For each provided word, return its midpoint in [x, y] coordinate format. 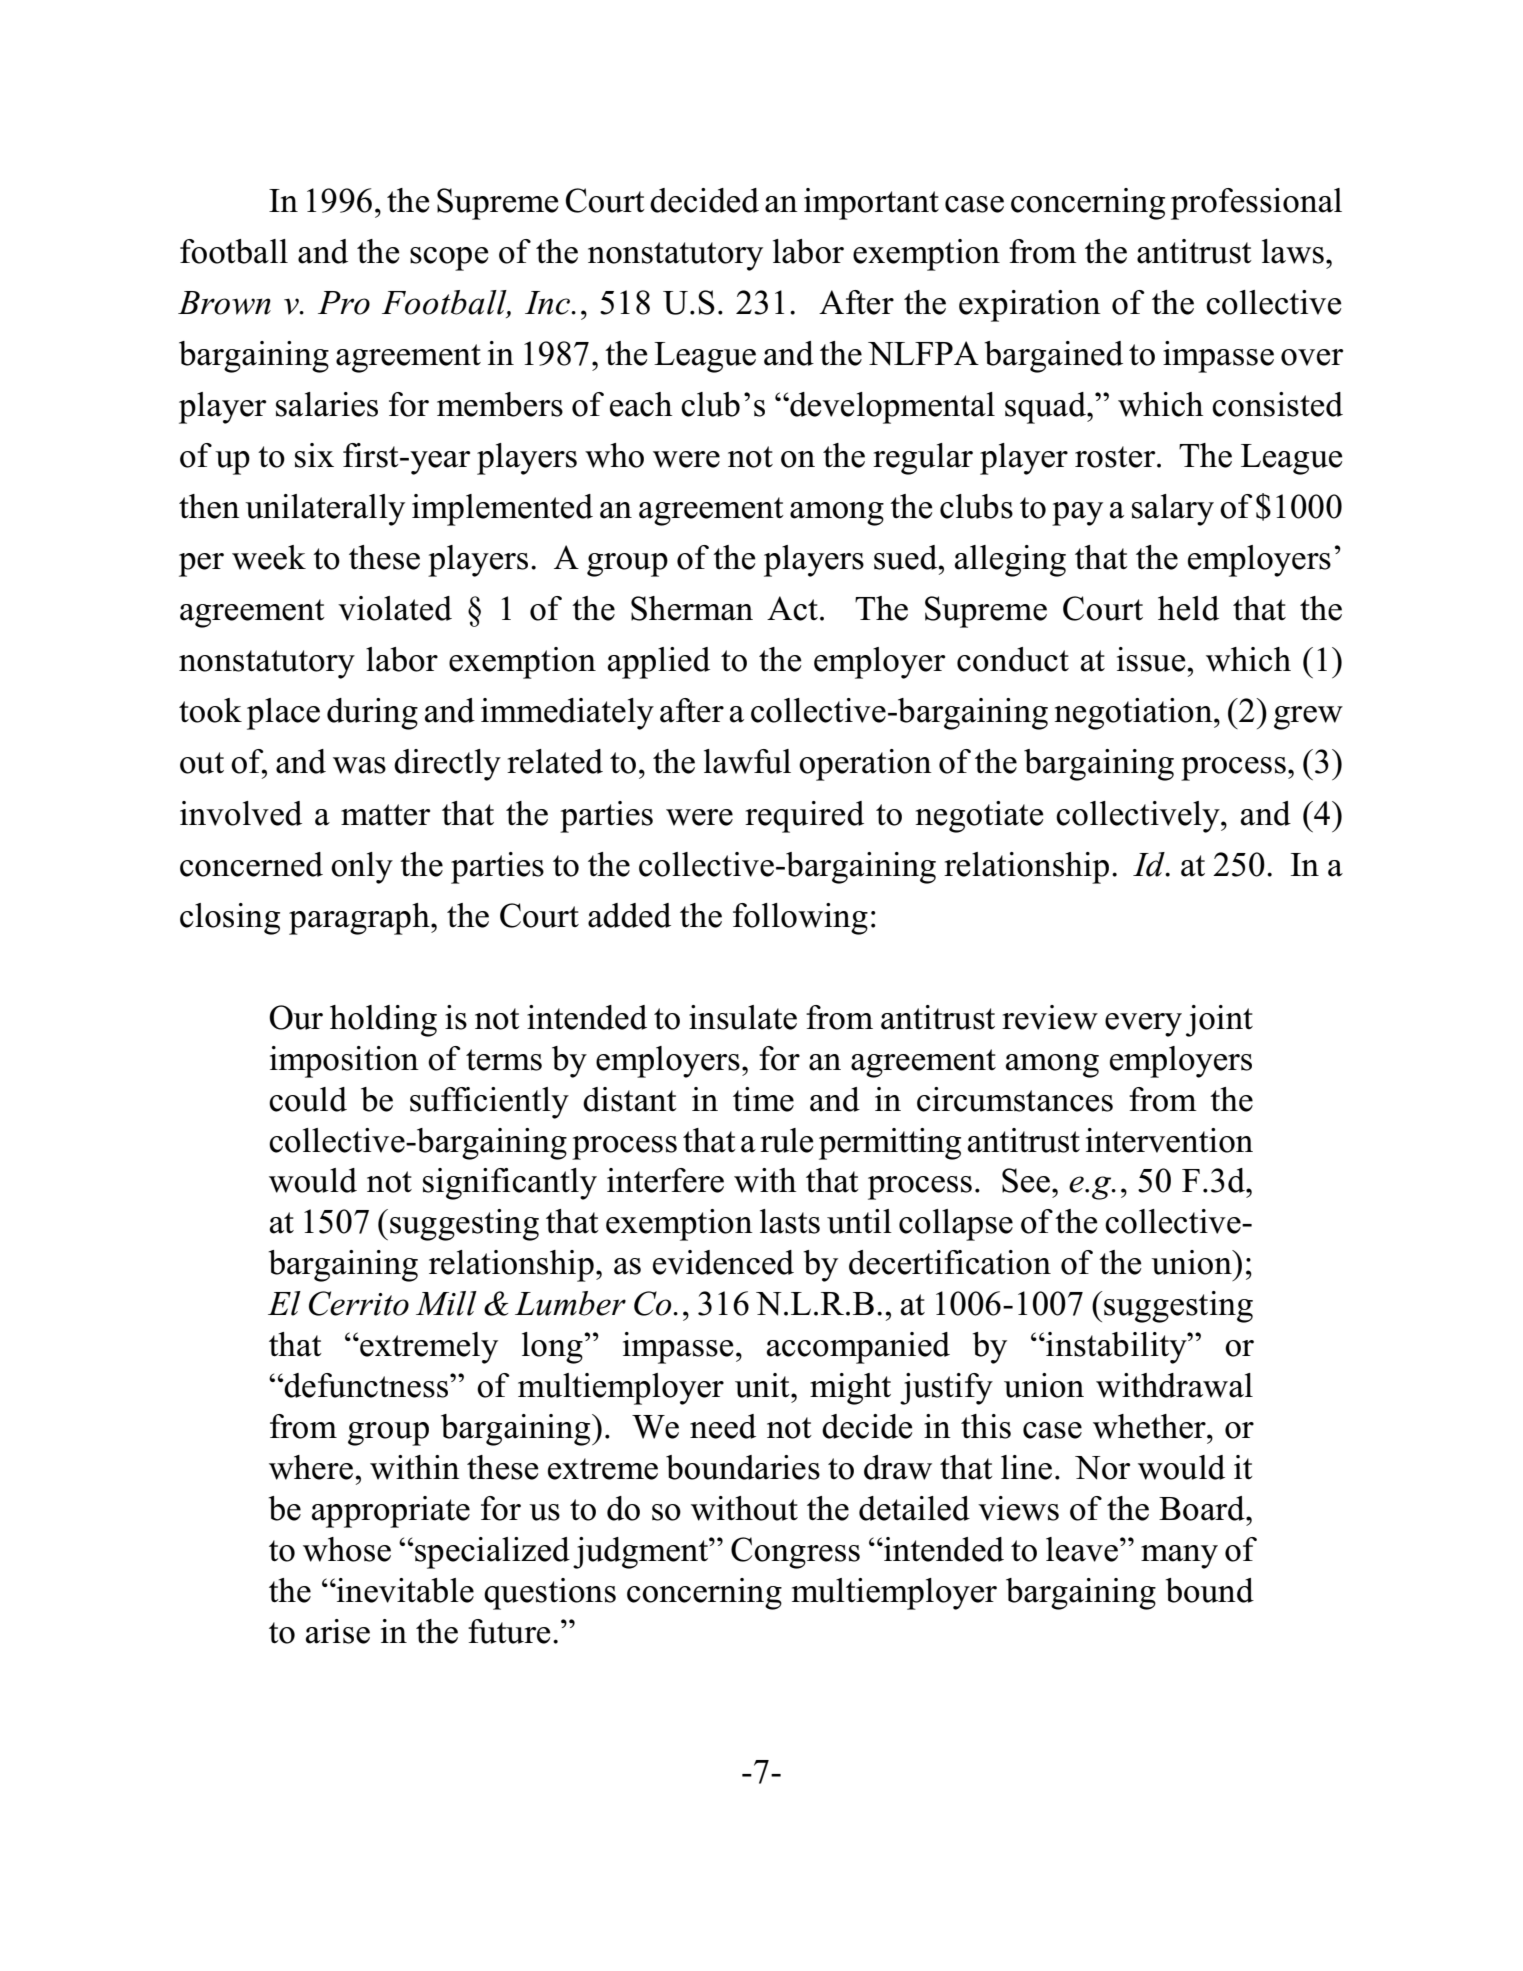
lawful [747, 761]
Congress [795, 1553]
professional [1256, 204]
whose [347, 1549]
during [372, 714]
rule [787, 1140]
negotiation [1135, 714]
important [871, 204]
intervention [1169, 1140]
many [1179, 1557]
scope [449, 259]
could [308, 1099]
